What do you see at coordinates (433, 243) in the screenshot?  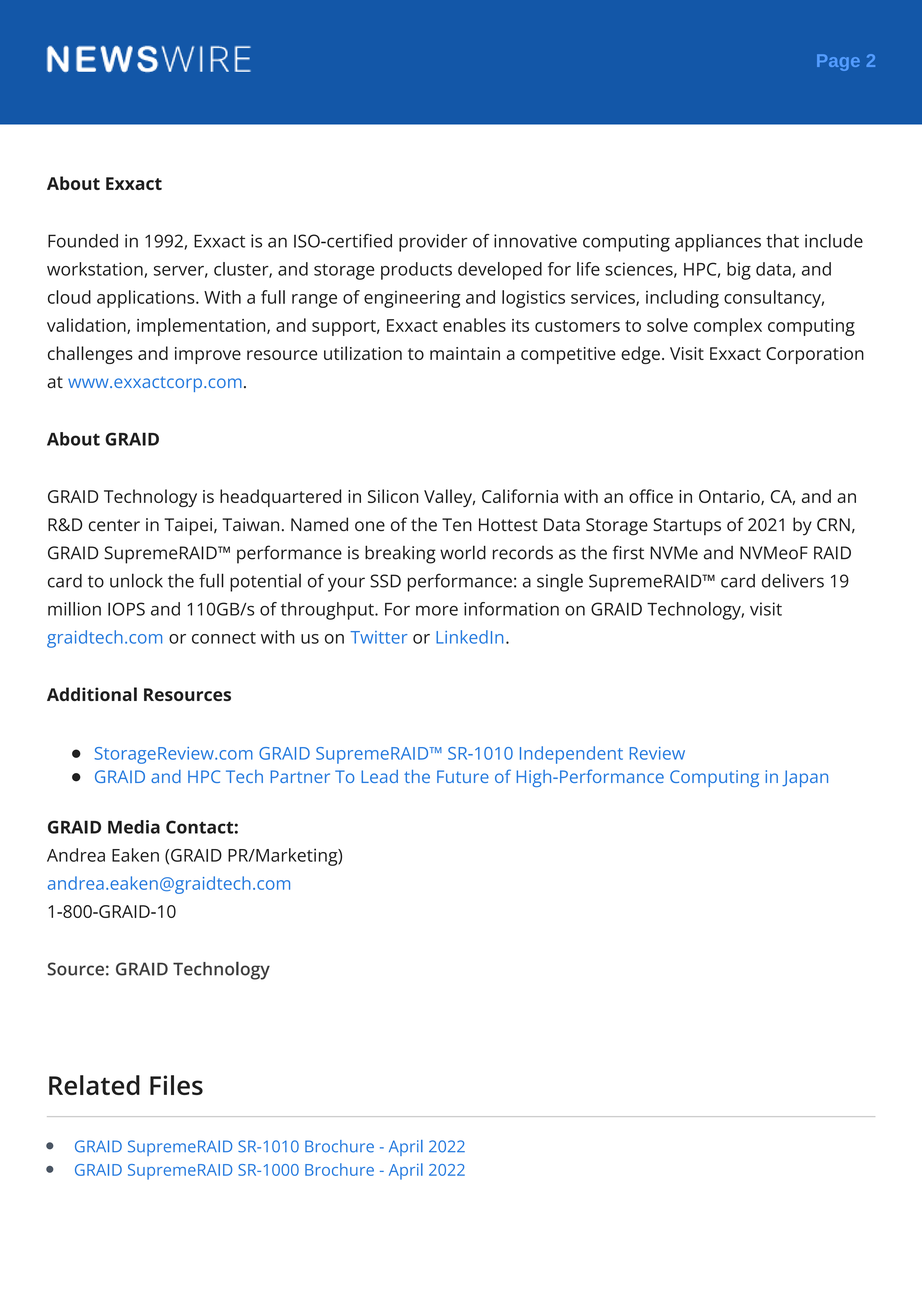 I see `provider` at bounding box center [433, 243].
